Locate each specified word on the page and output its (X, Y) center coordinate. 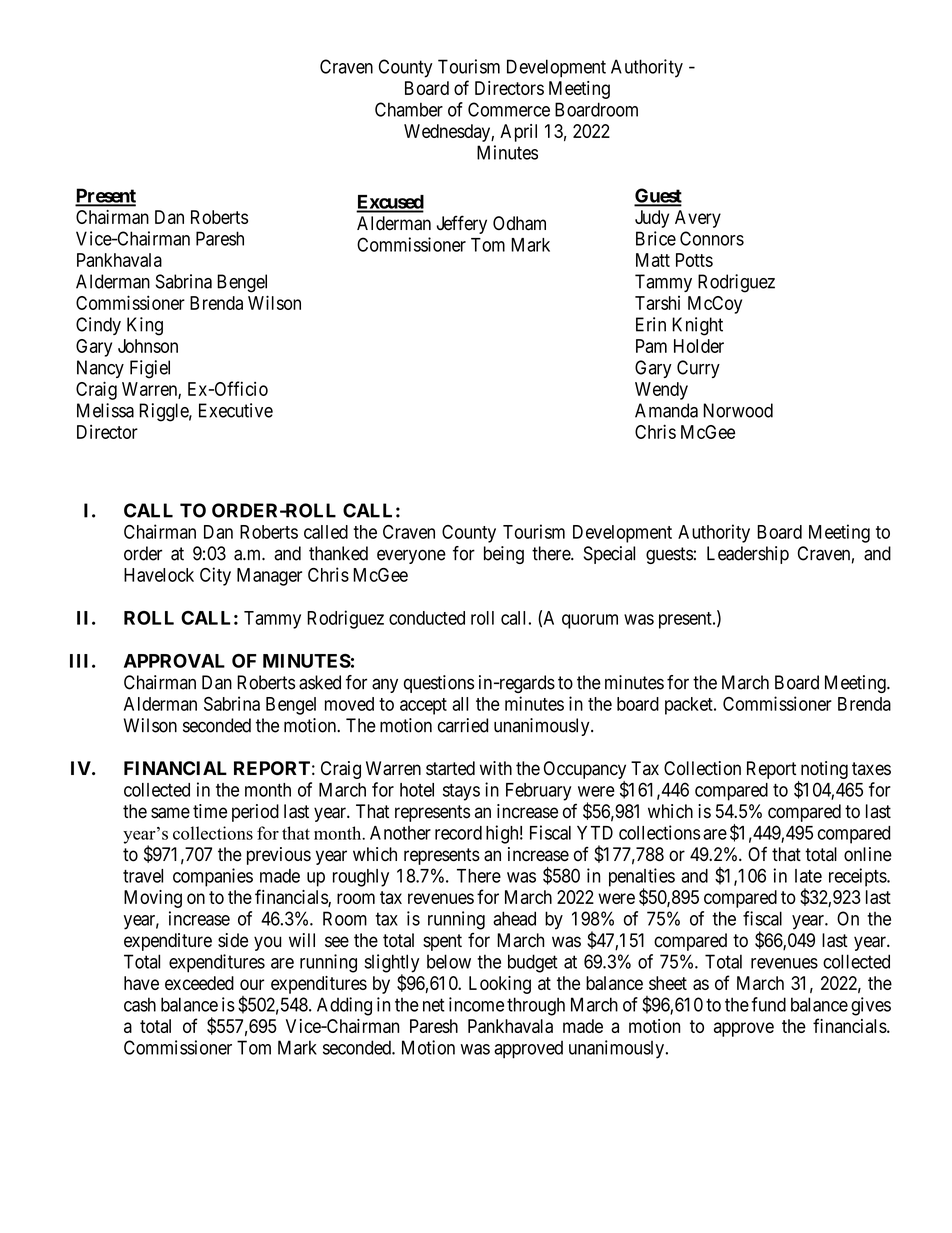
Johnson (148, 346)
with (496, 768)
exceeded (199, 983)
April (518, 133)
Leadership (748, 555)
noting (823, 771)
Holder (699, 346)
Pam (651, 346)
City (215, 576)
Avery (698, 219)
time (210, 811)
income (476, 1004)
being (504, 555)
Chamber (409, 109)
